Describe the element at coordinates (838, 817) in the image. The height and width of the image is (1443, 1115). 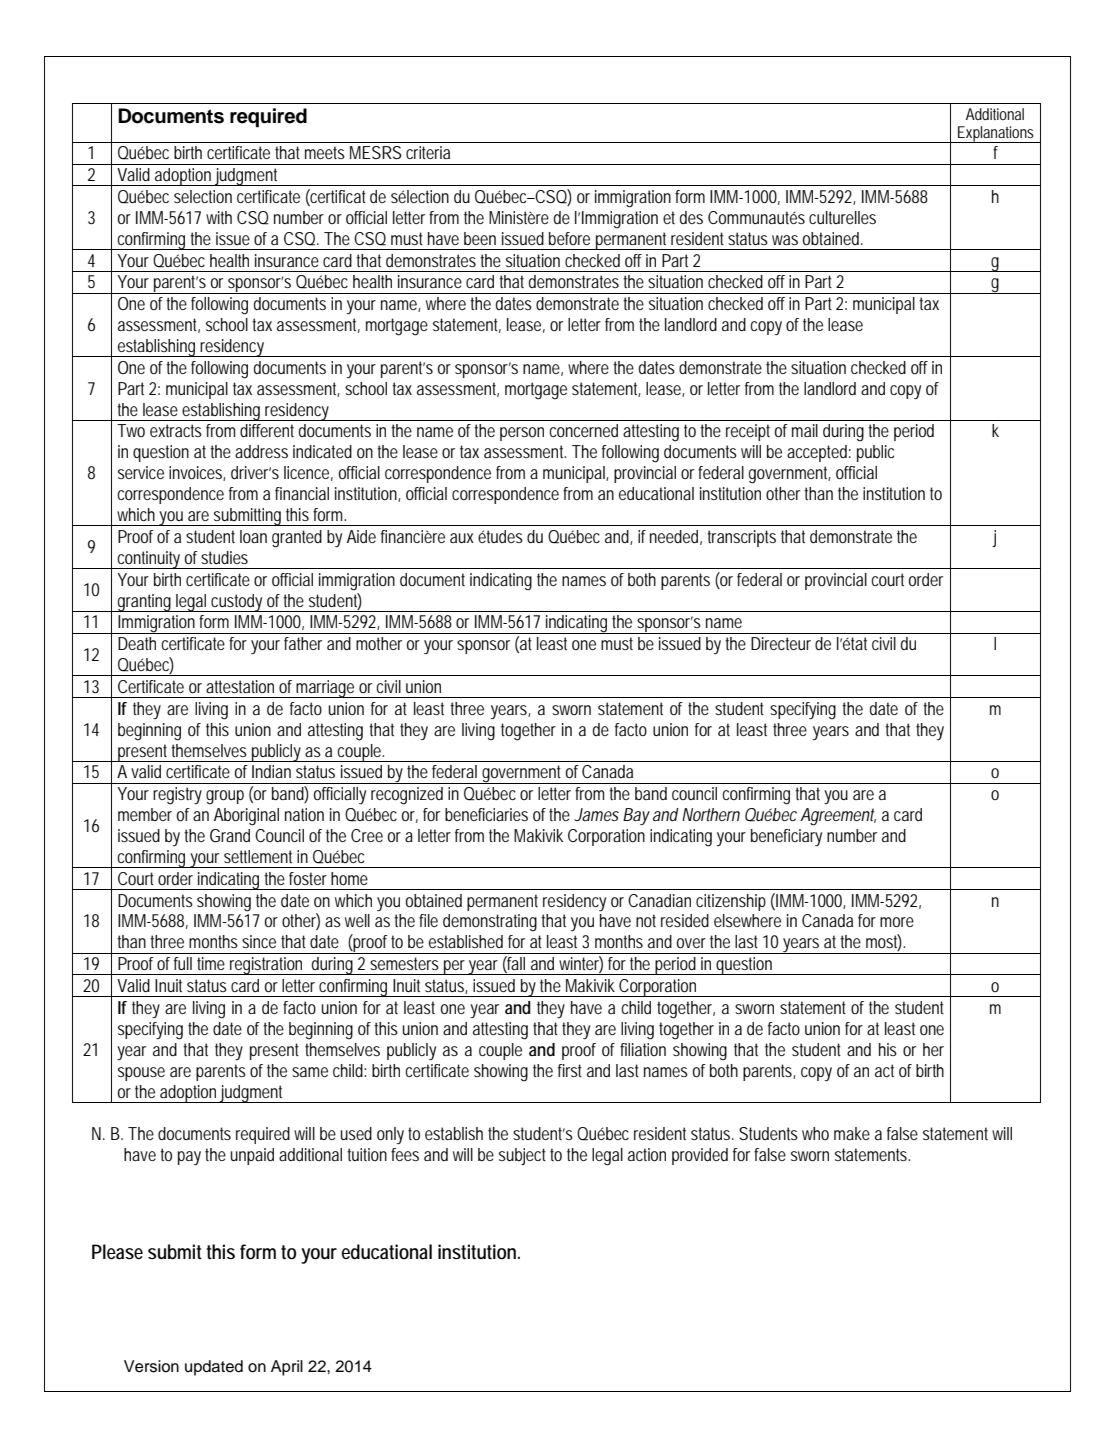
I see `Agreement` at that location.
